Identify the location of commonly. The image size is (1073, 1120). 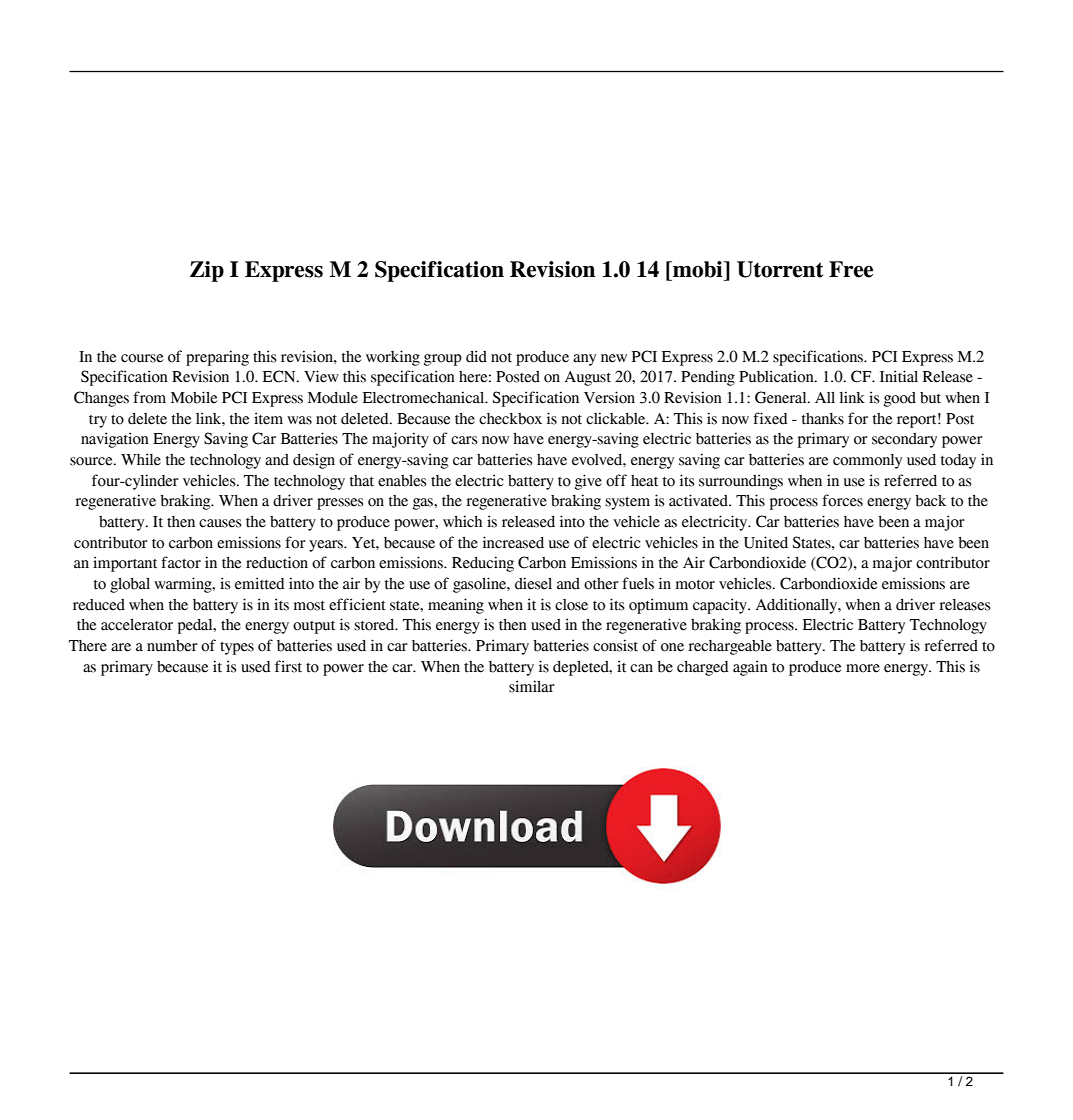
(867, 461).
